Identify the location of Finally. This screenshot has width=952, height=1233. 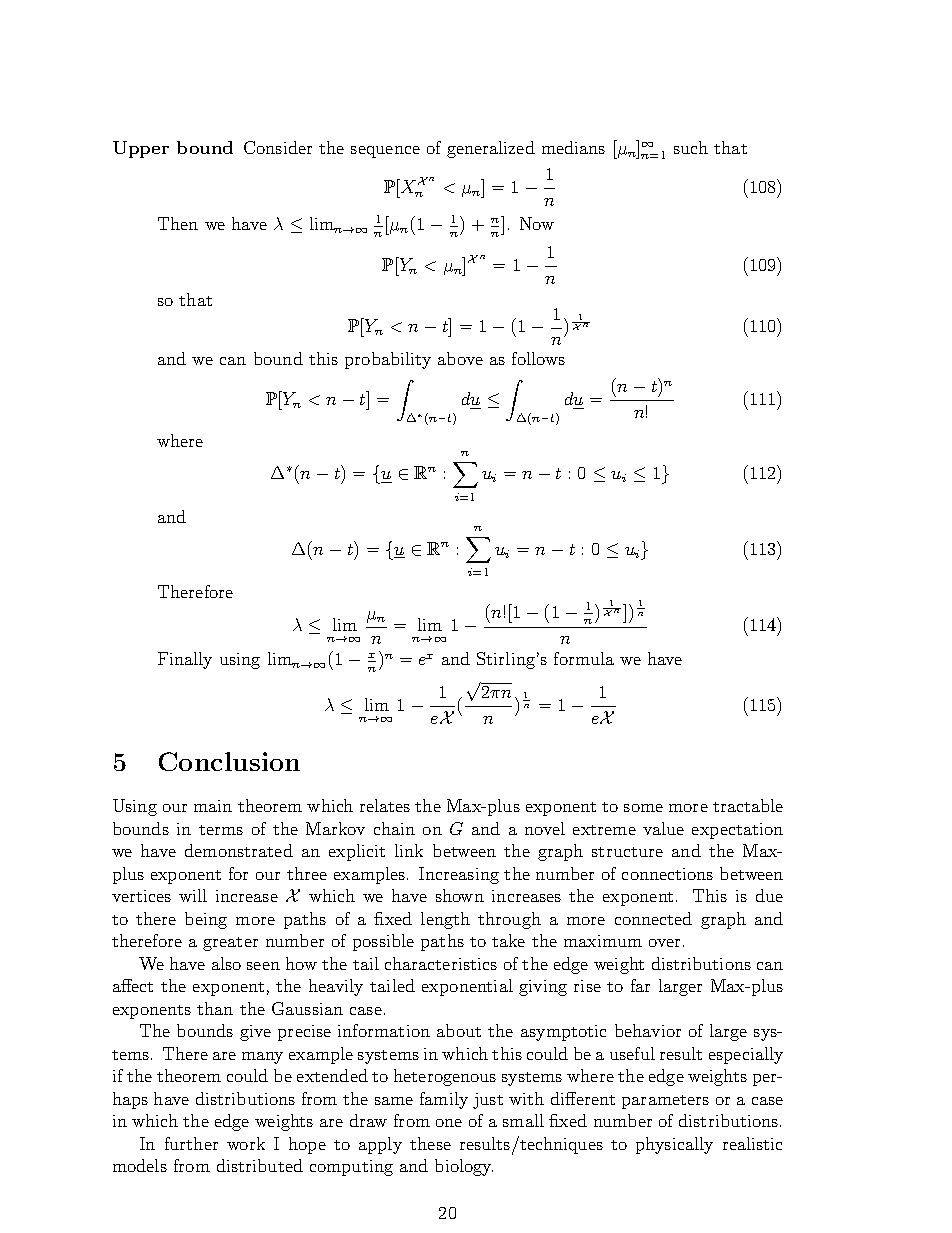
(185, 660).
